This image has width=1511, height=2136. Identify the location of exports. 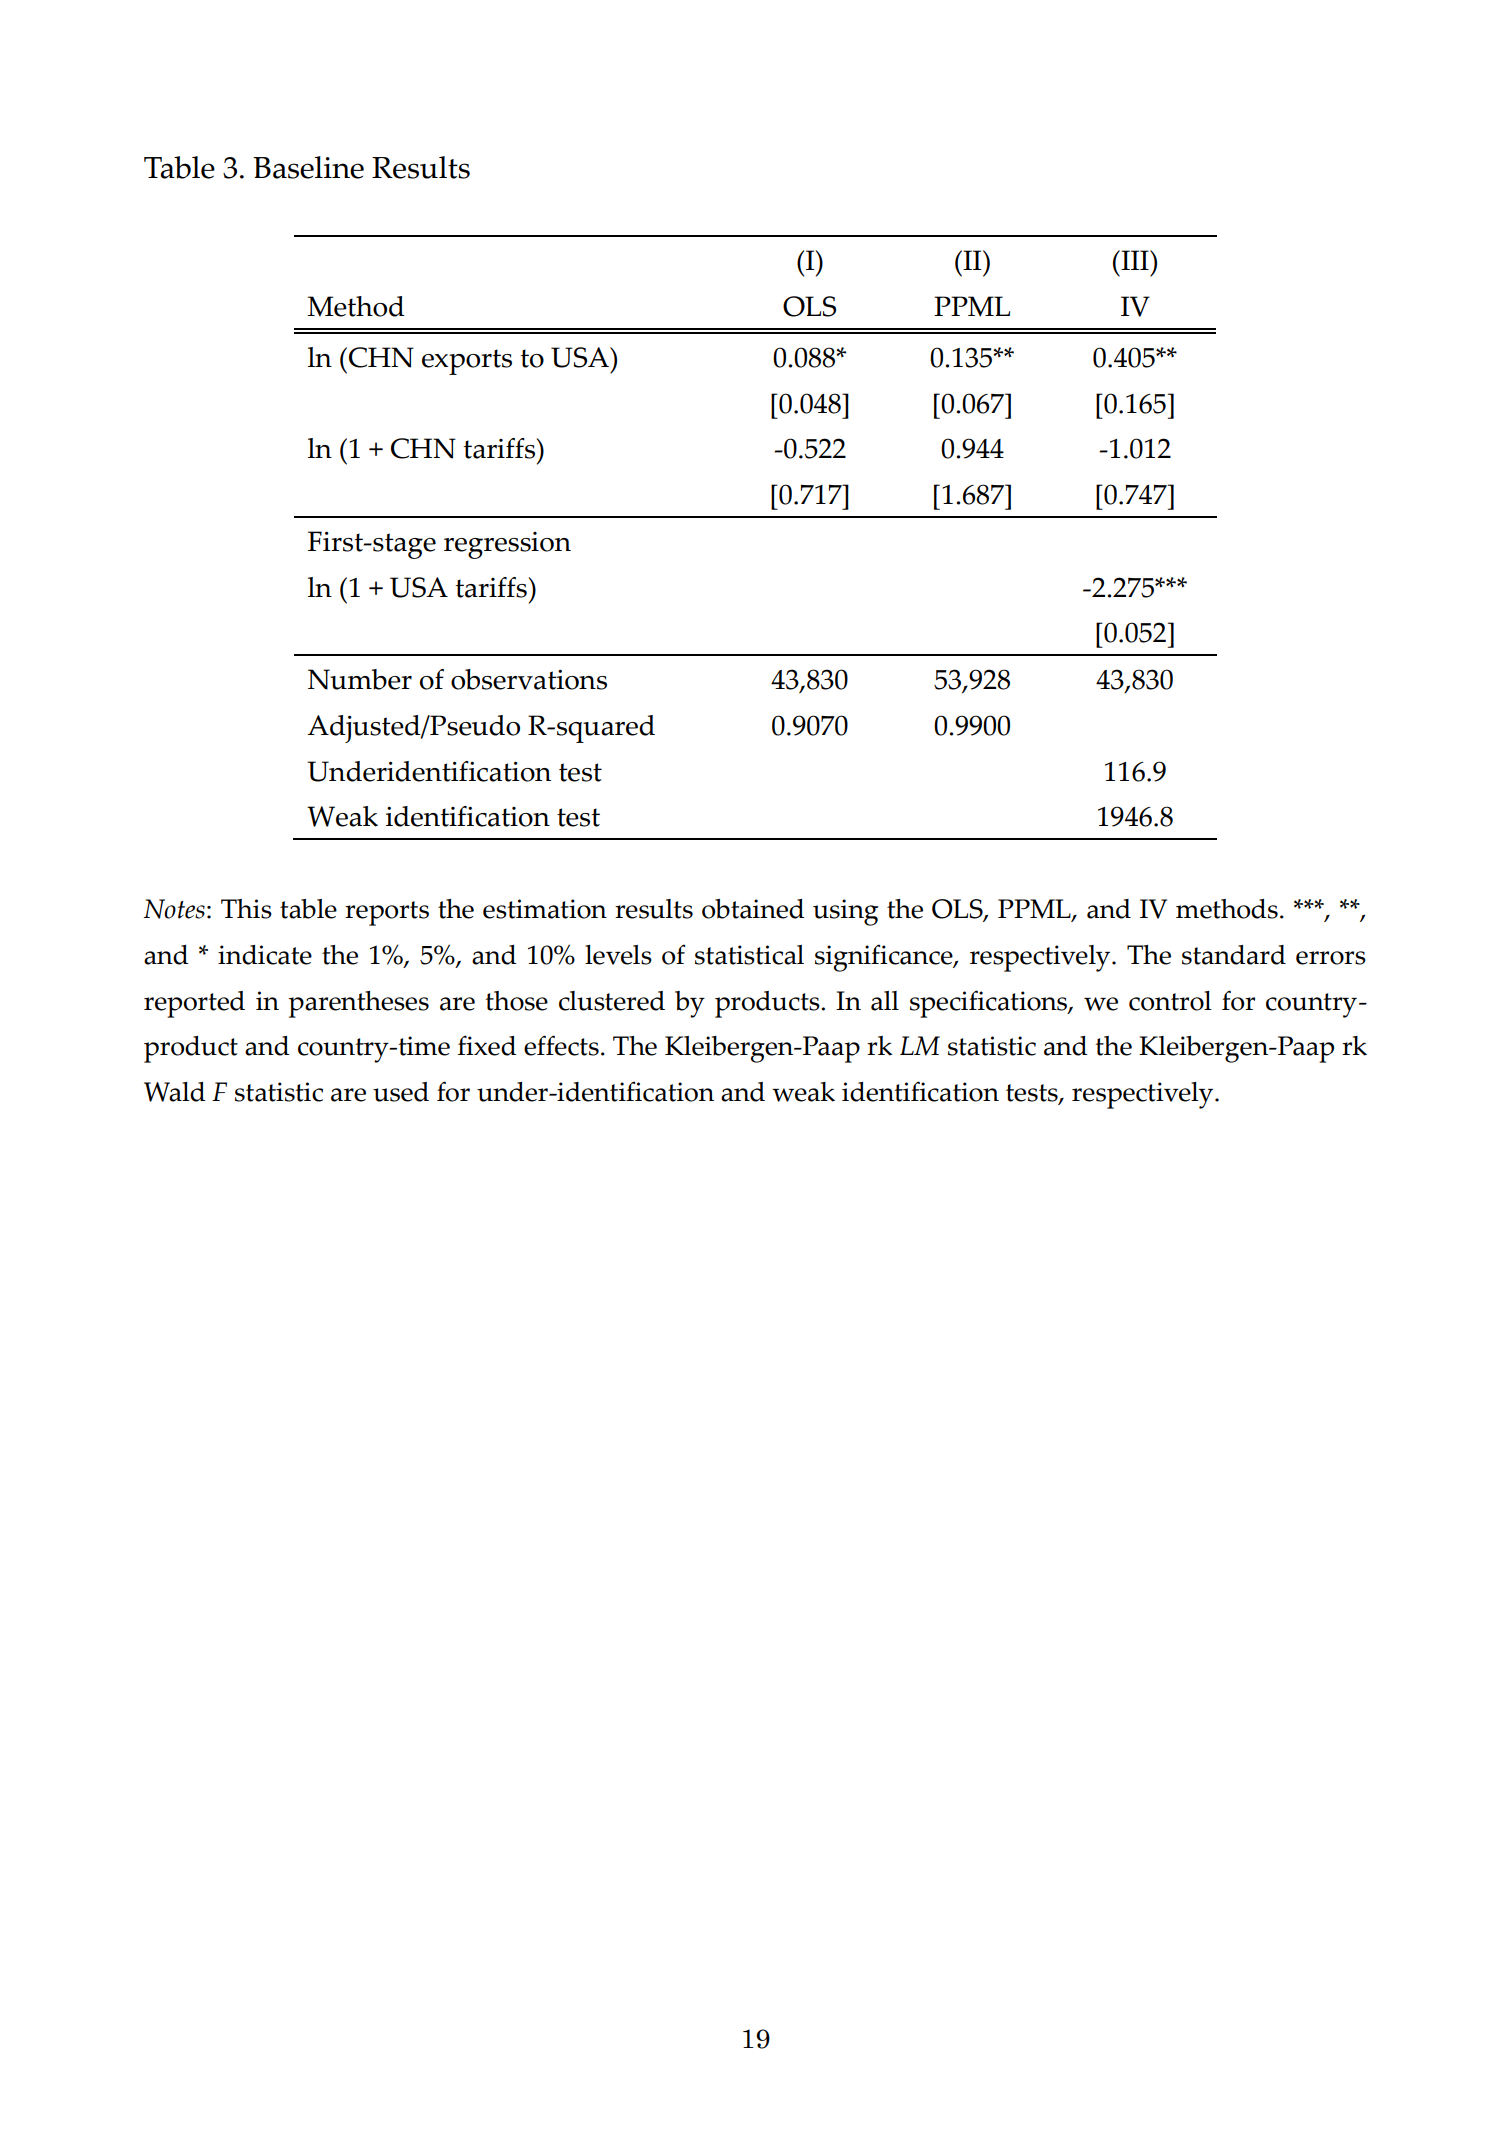
(467, 362).
